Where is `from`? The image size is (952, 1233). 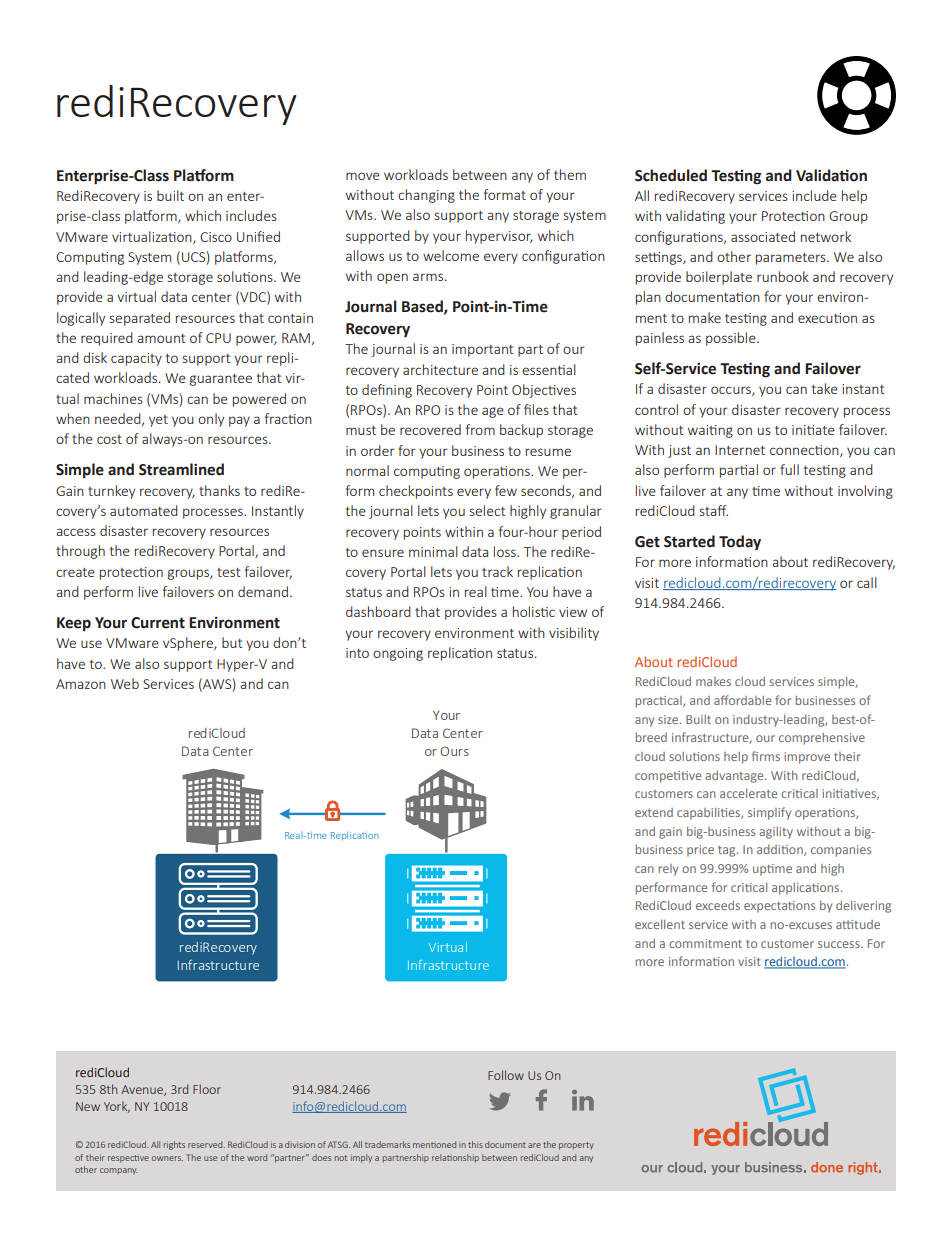
from is located at coordinates (480, 429).
